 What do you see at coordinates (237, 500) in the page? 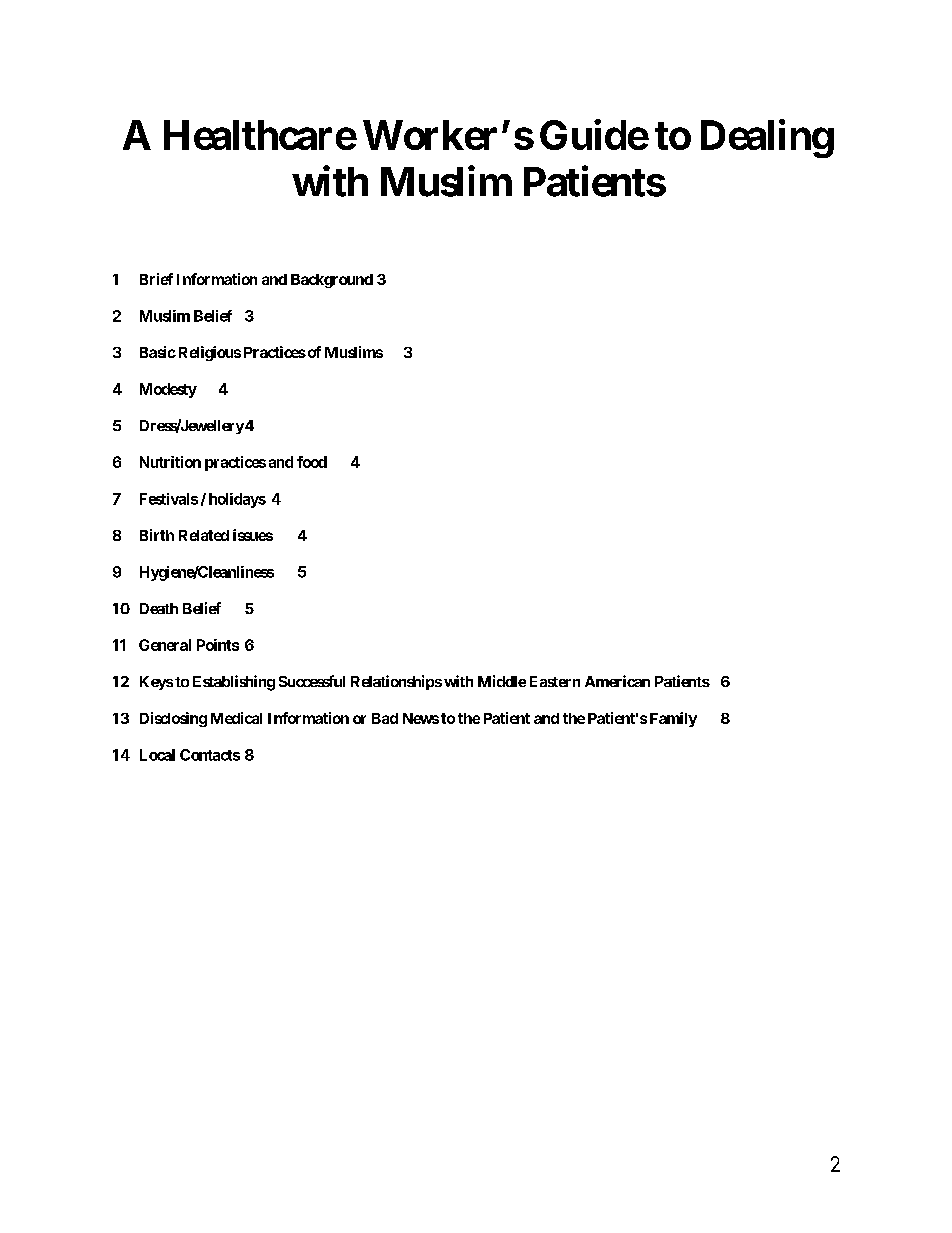
I see `holidays` at bounding box center [237, 500].
